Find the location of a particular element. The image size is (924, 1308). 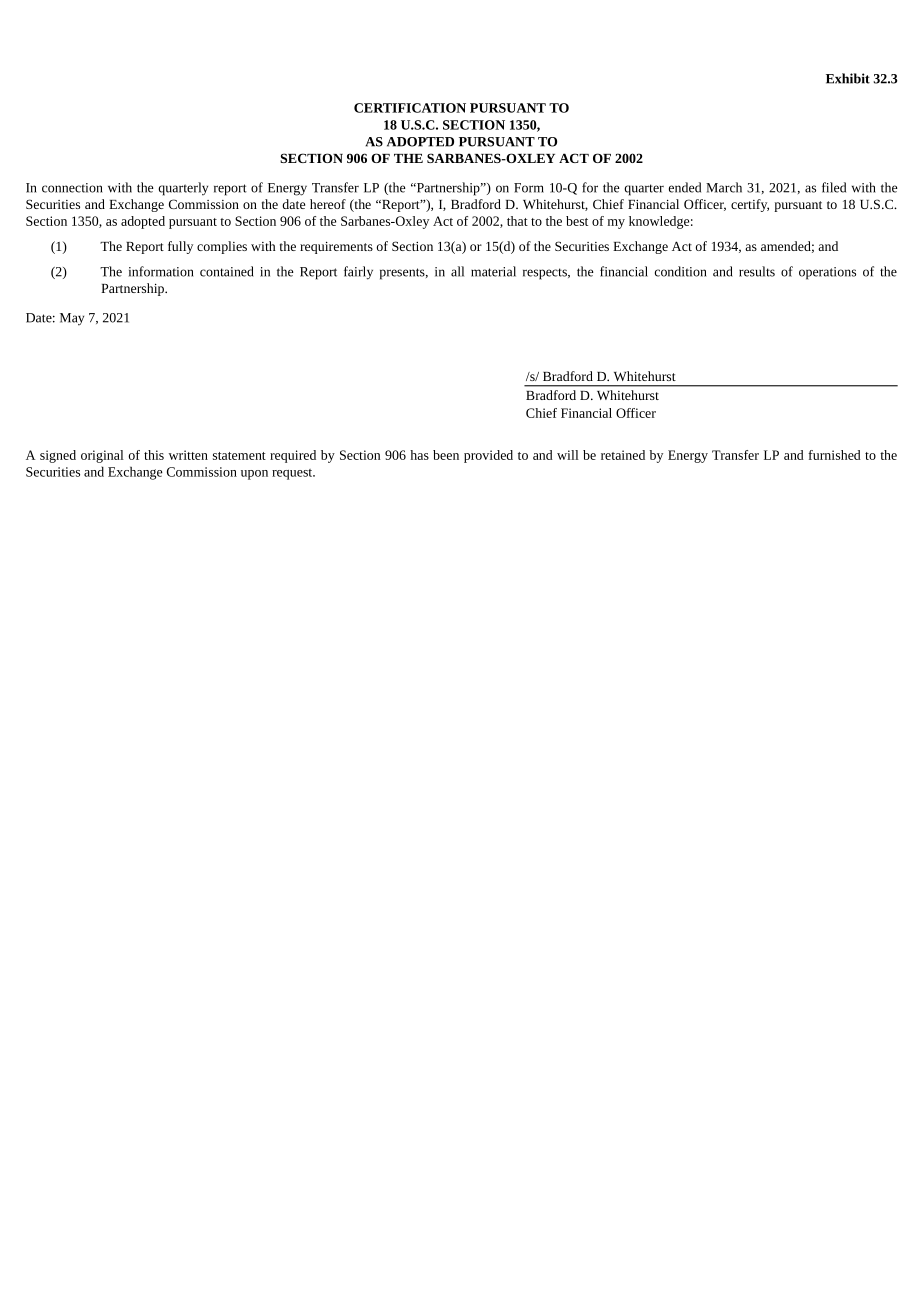

results is located at coordinates (757, 271).
